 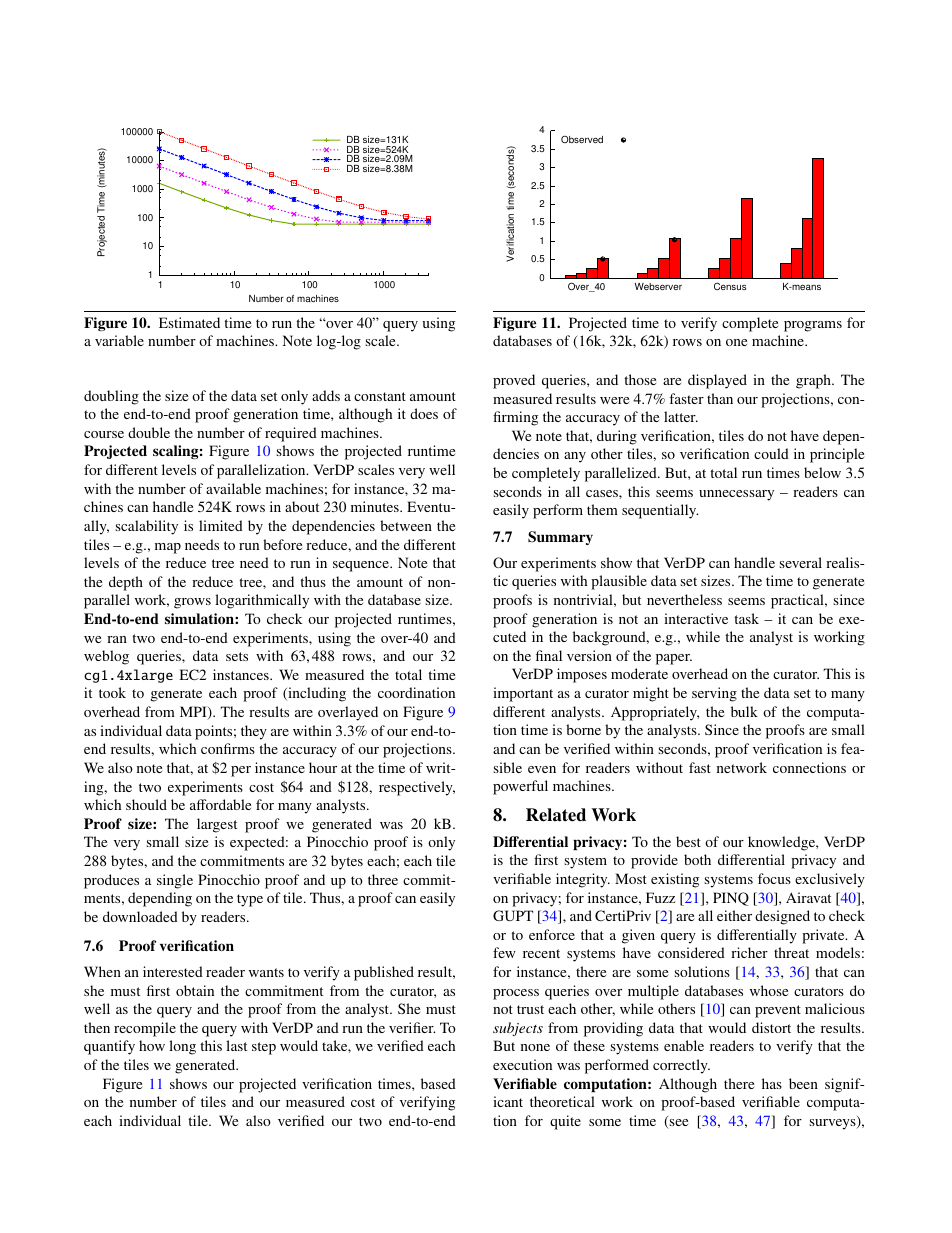 I want to click on available, so click(x=233, y=488).
